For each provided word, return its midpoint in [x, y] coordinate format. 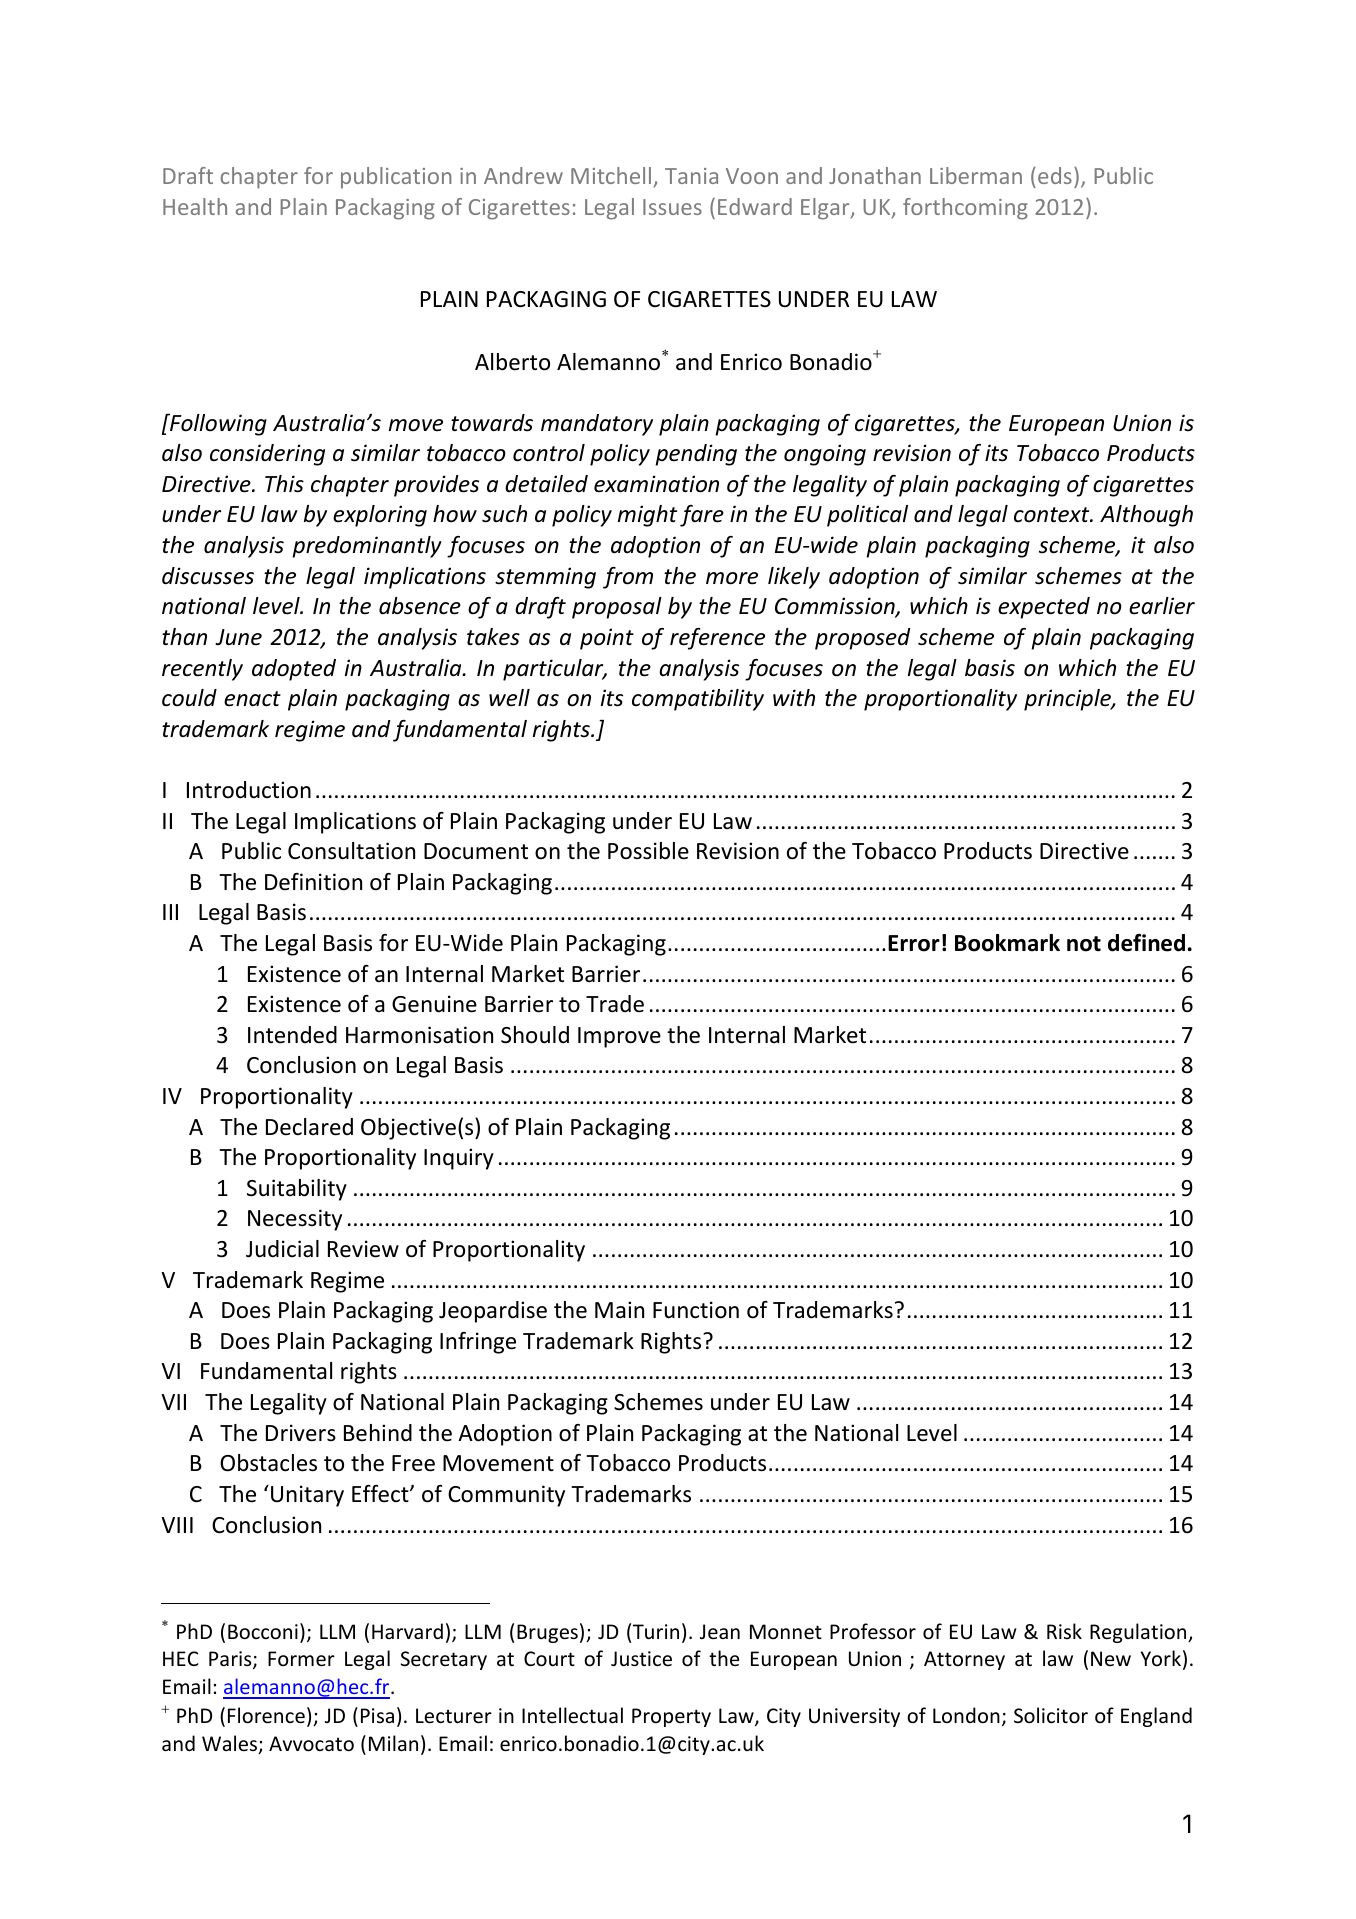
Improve [619, 1037]
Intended [292, 1035]
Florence [266, 1715]
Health [195, 206]
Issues [672, 207]
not [1084, 944]
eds [1055, 175]
